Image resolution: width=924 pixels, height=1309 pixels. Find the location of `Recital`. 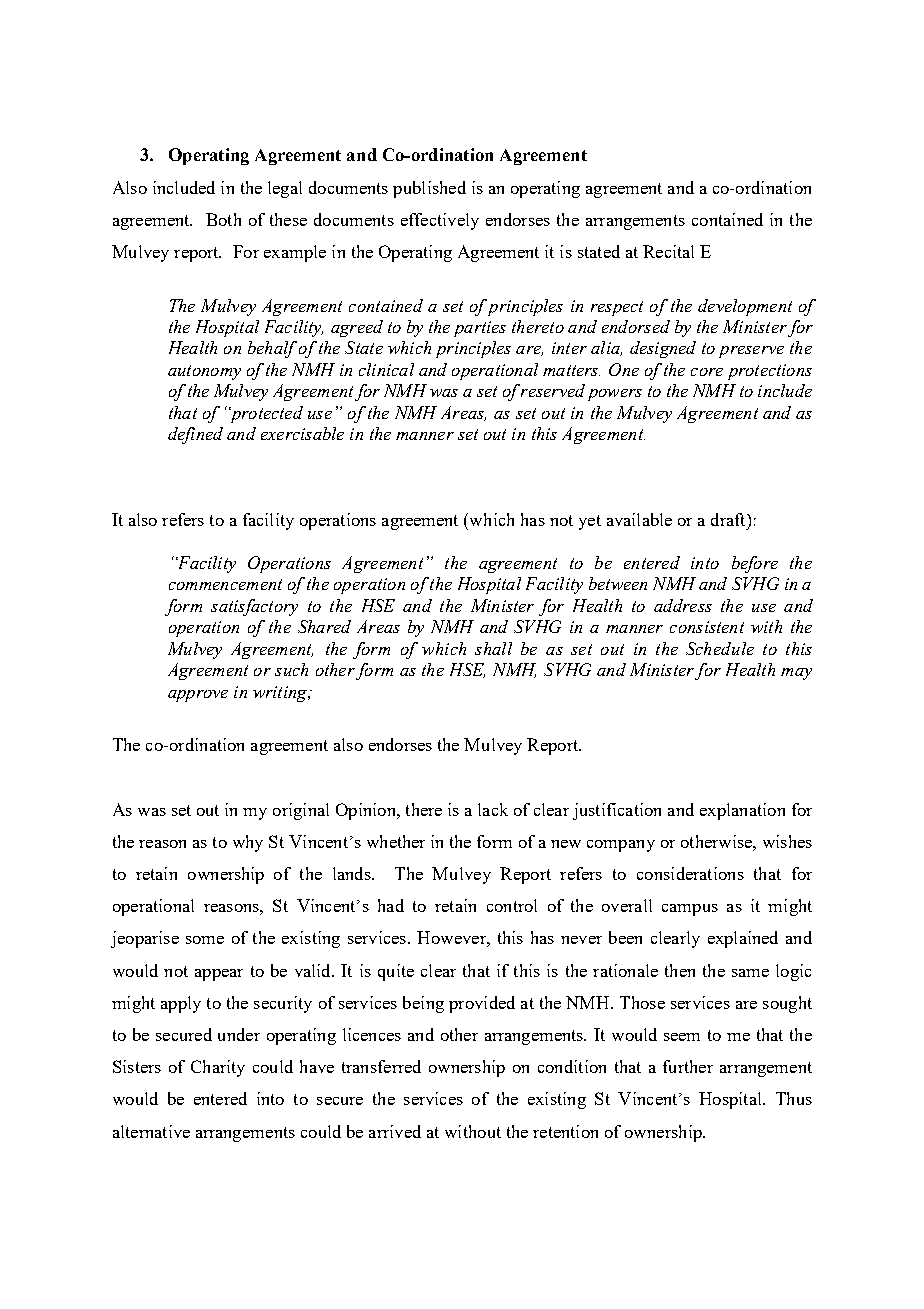

Recital is located at coordinates (668, 251).
